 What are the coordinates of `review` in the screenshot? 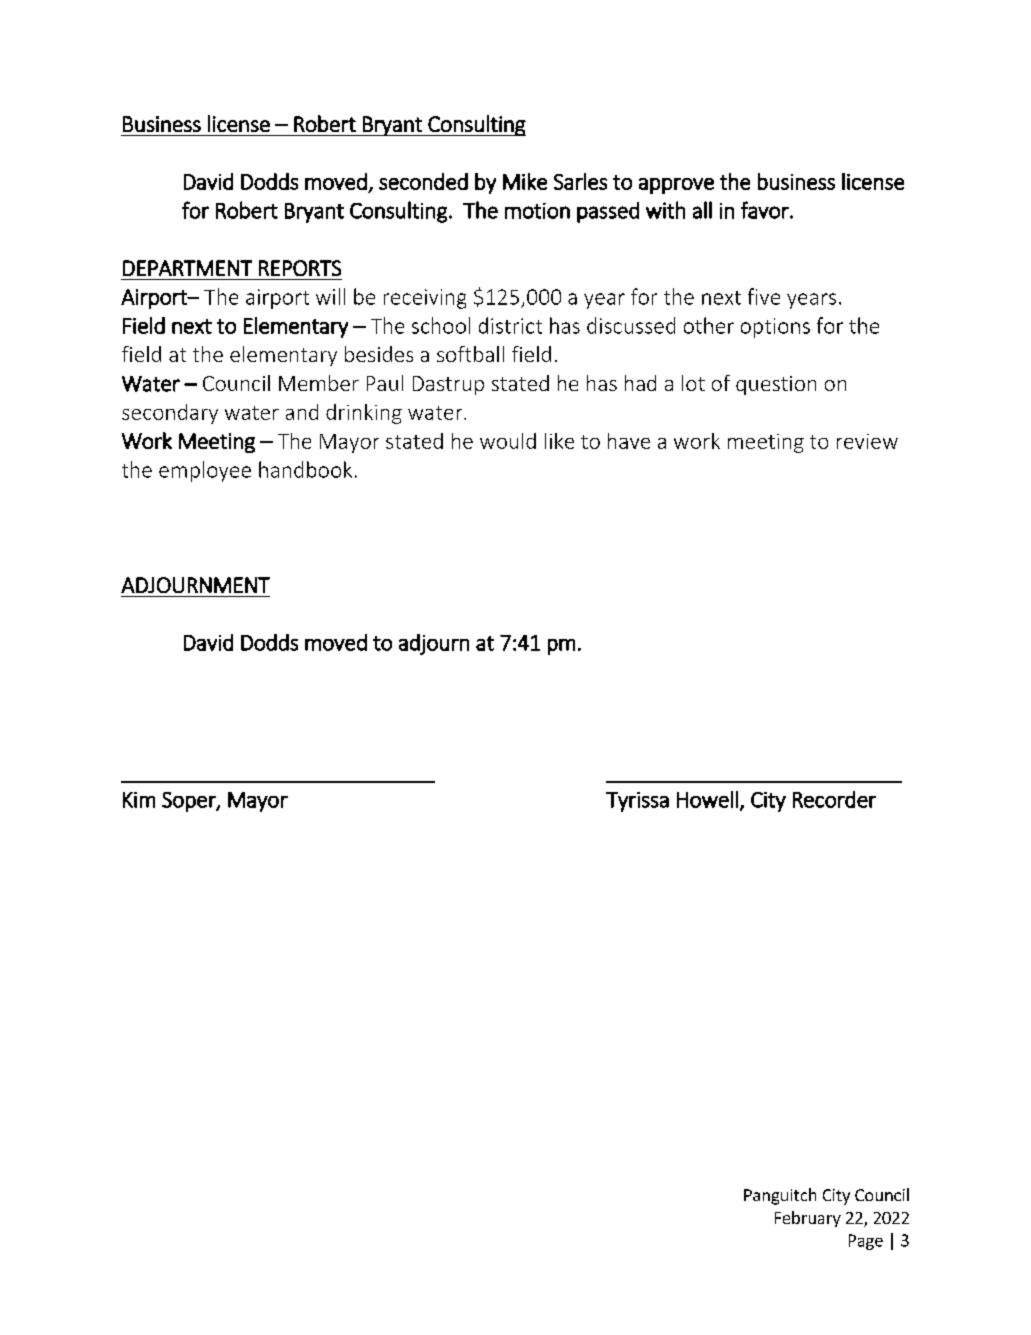 It's located at (867, 441).
